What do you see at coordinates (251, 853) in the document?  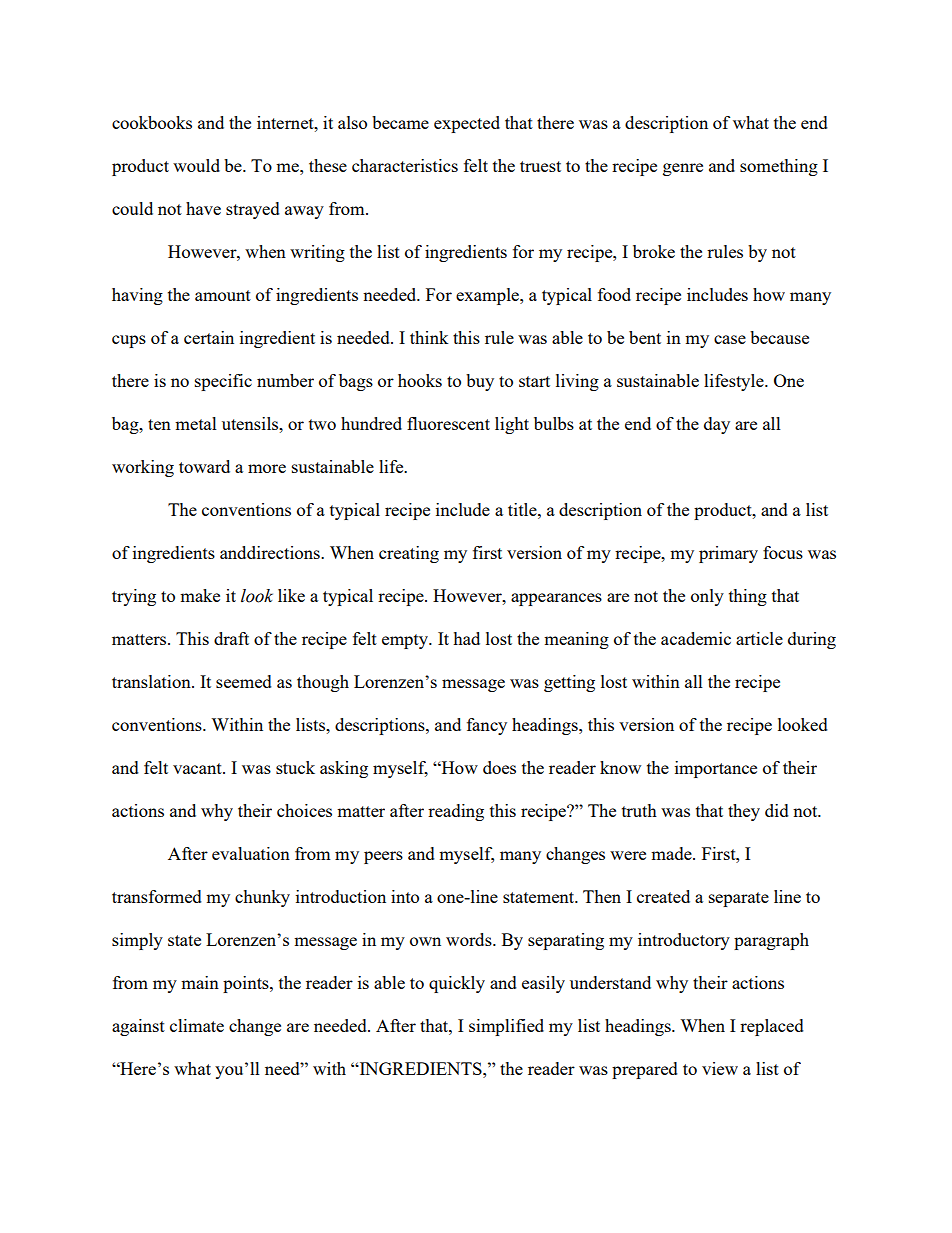 I see `evaluation` at bounding box center [251, 853].
